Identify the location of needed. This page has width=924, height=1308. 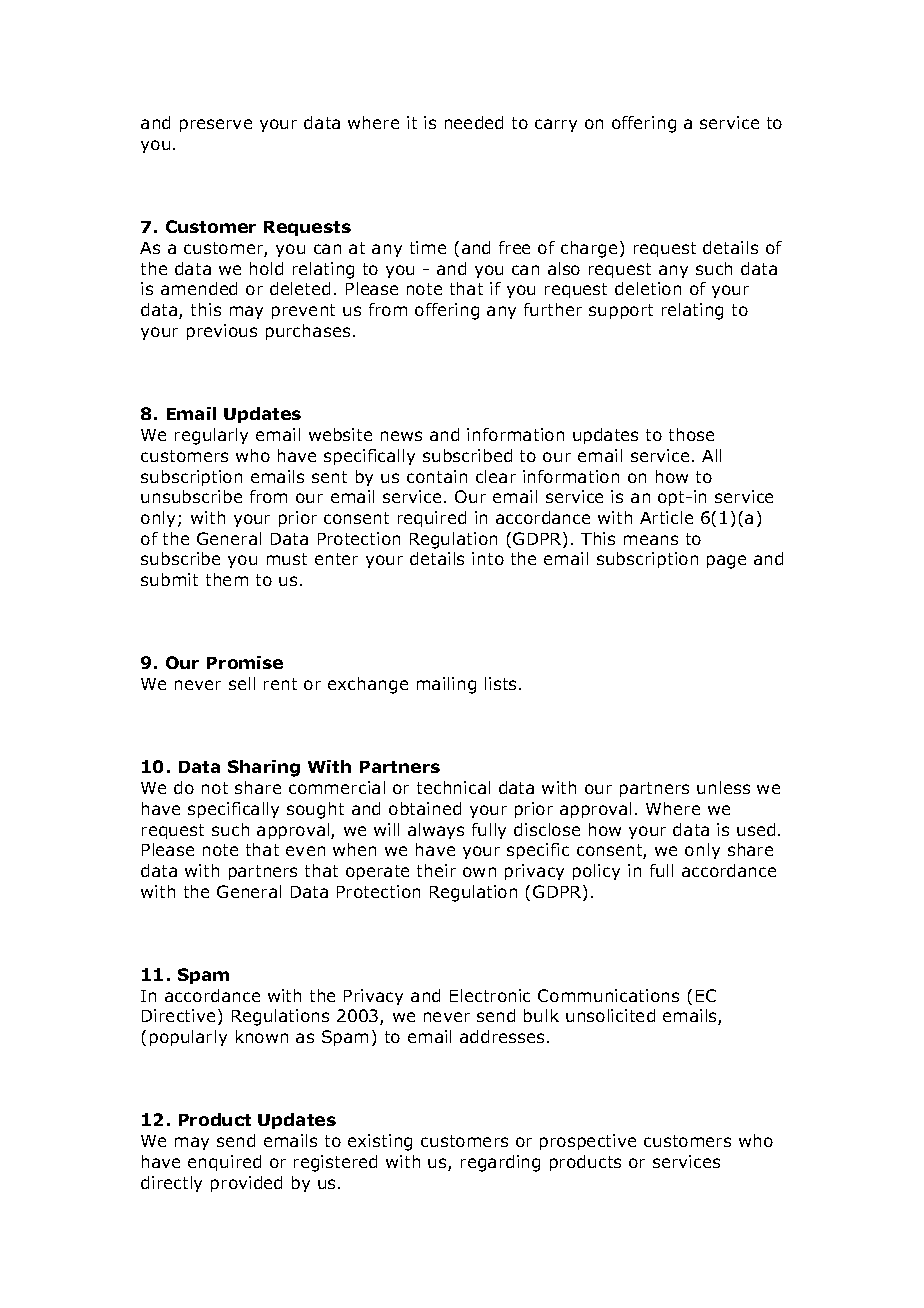
(474, 122).
